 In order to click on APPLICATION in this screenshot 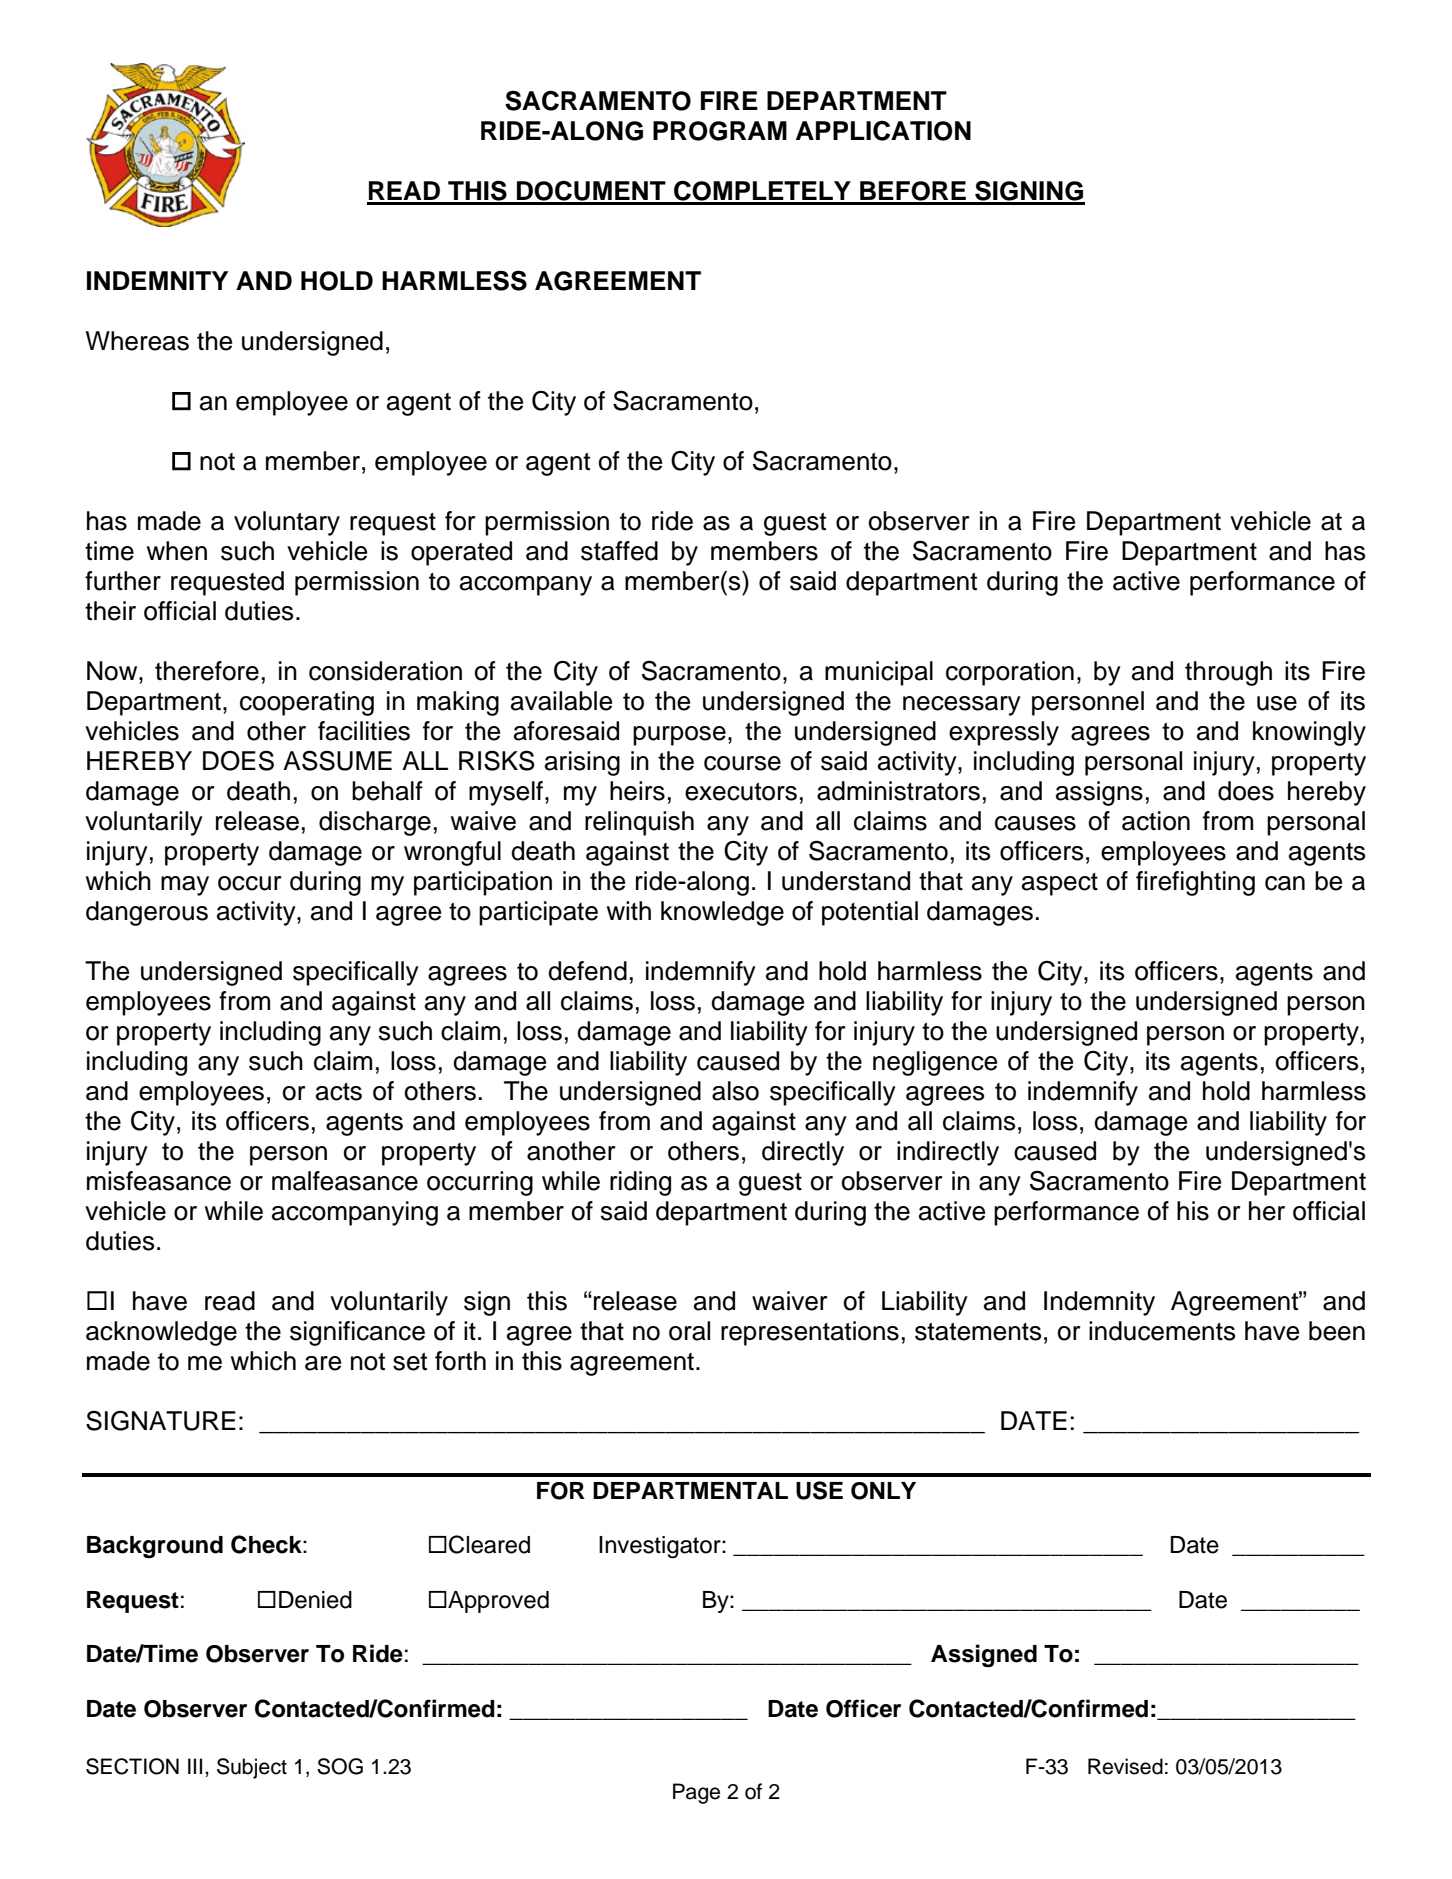, I will do `click(883, 131)`.
